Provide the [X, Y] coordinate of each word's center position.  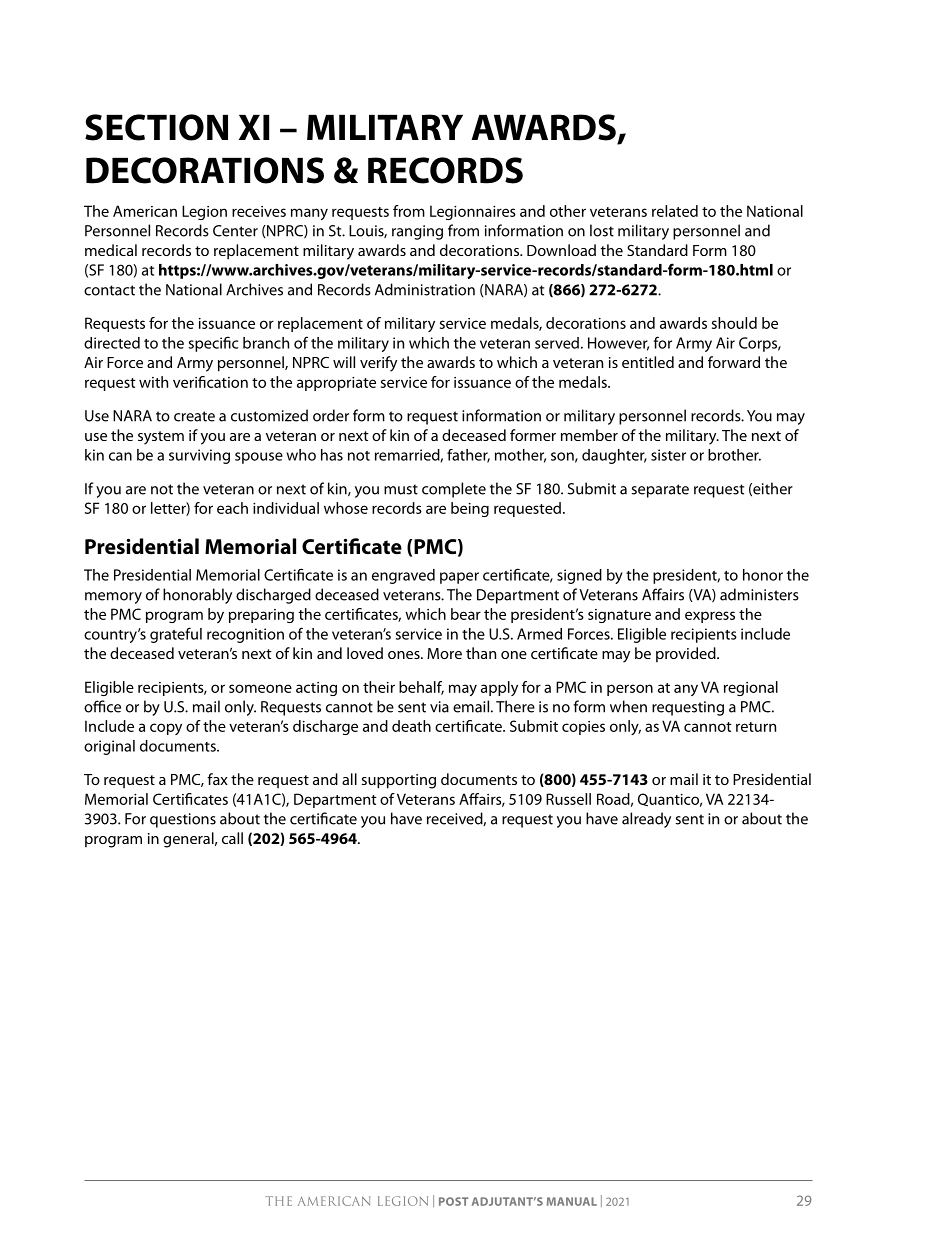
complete [454, 490]
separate [660, 491]
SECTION [156, 127]
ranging [417, 232]
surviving [199, 456]
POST [453, 1201]
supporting [399, 781]
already [646, 820]
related [675, 211]
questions [183, 820]
